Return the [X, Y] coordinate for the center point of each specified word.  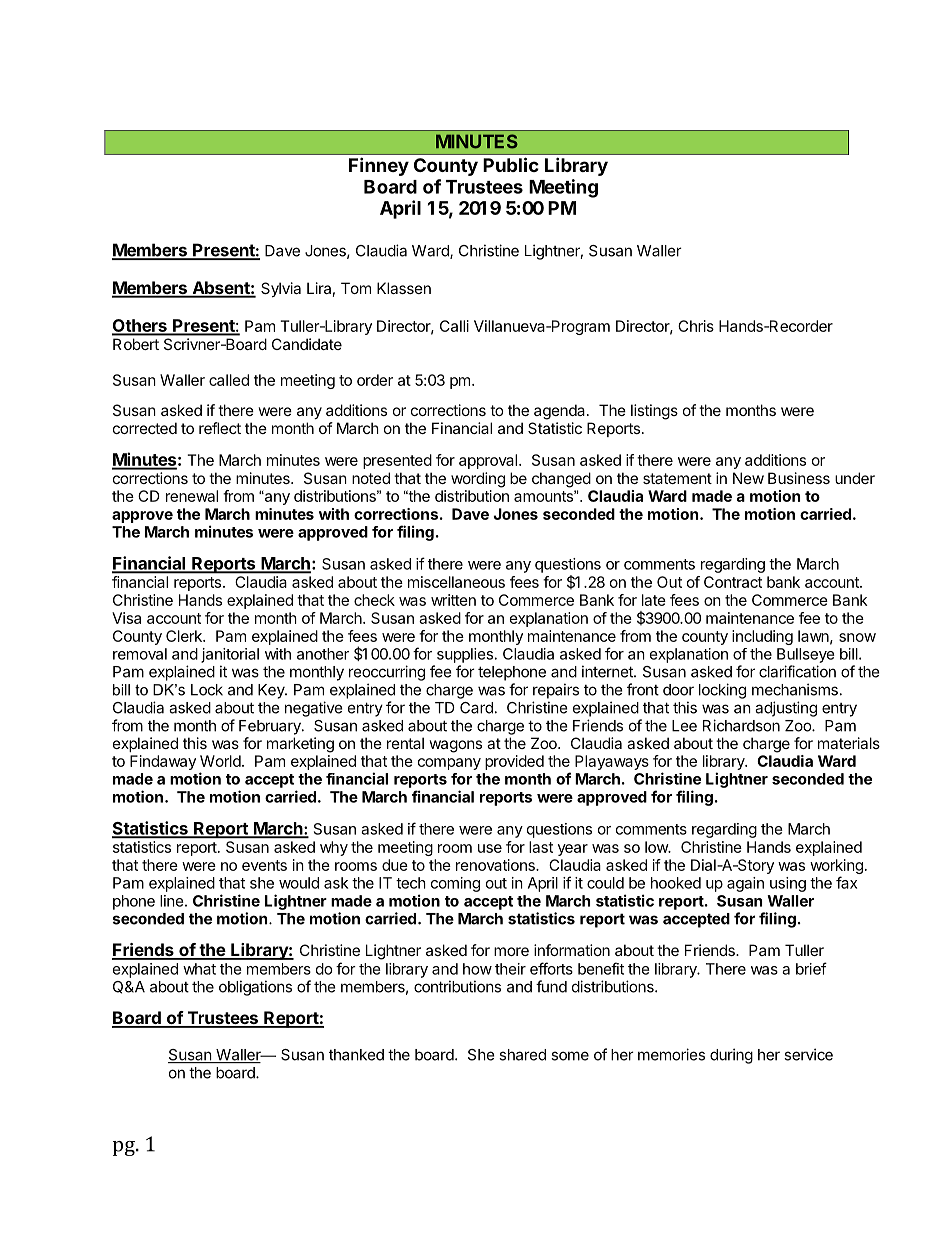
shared [522, 1055]
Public [511, 164]
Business [799, 478]
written [453, 600]
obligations [255, 988]
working [836, 868]
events [264, 865]
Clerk [185, 636]
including [762, 637]
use [490, 848]
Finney [379, 166]
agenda [561, 412]
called [229, 380]
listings [654, 412]
